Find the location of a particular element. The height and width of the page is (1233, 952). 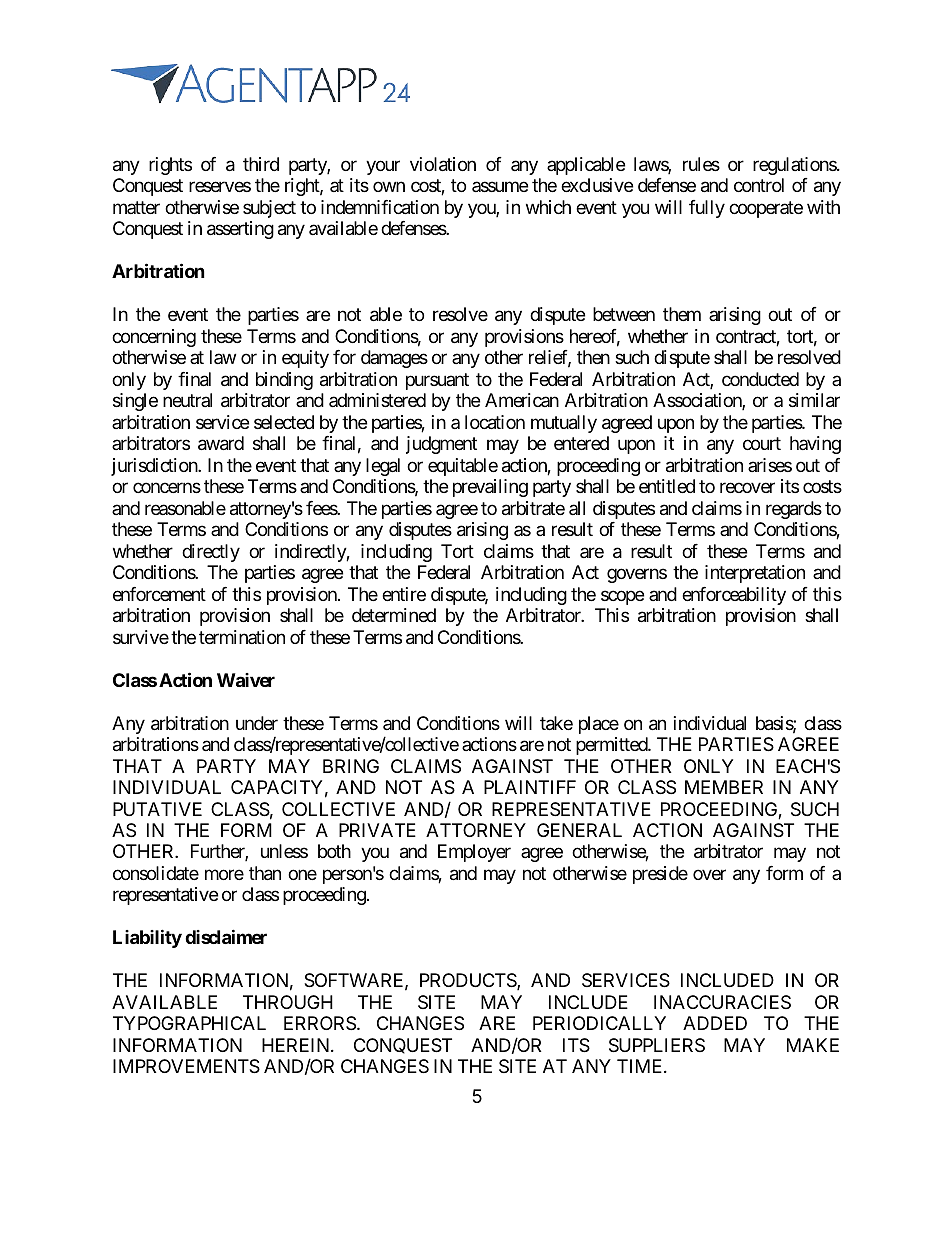

subject is located at coordinates (269, 209).
